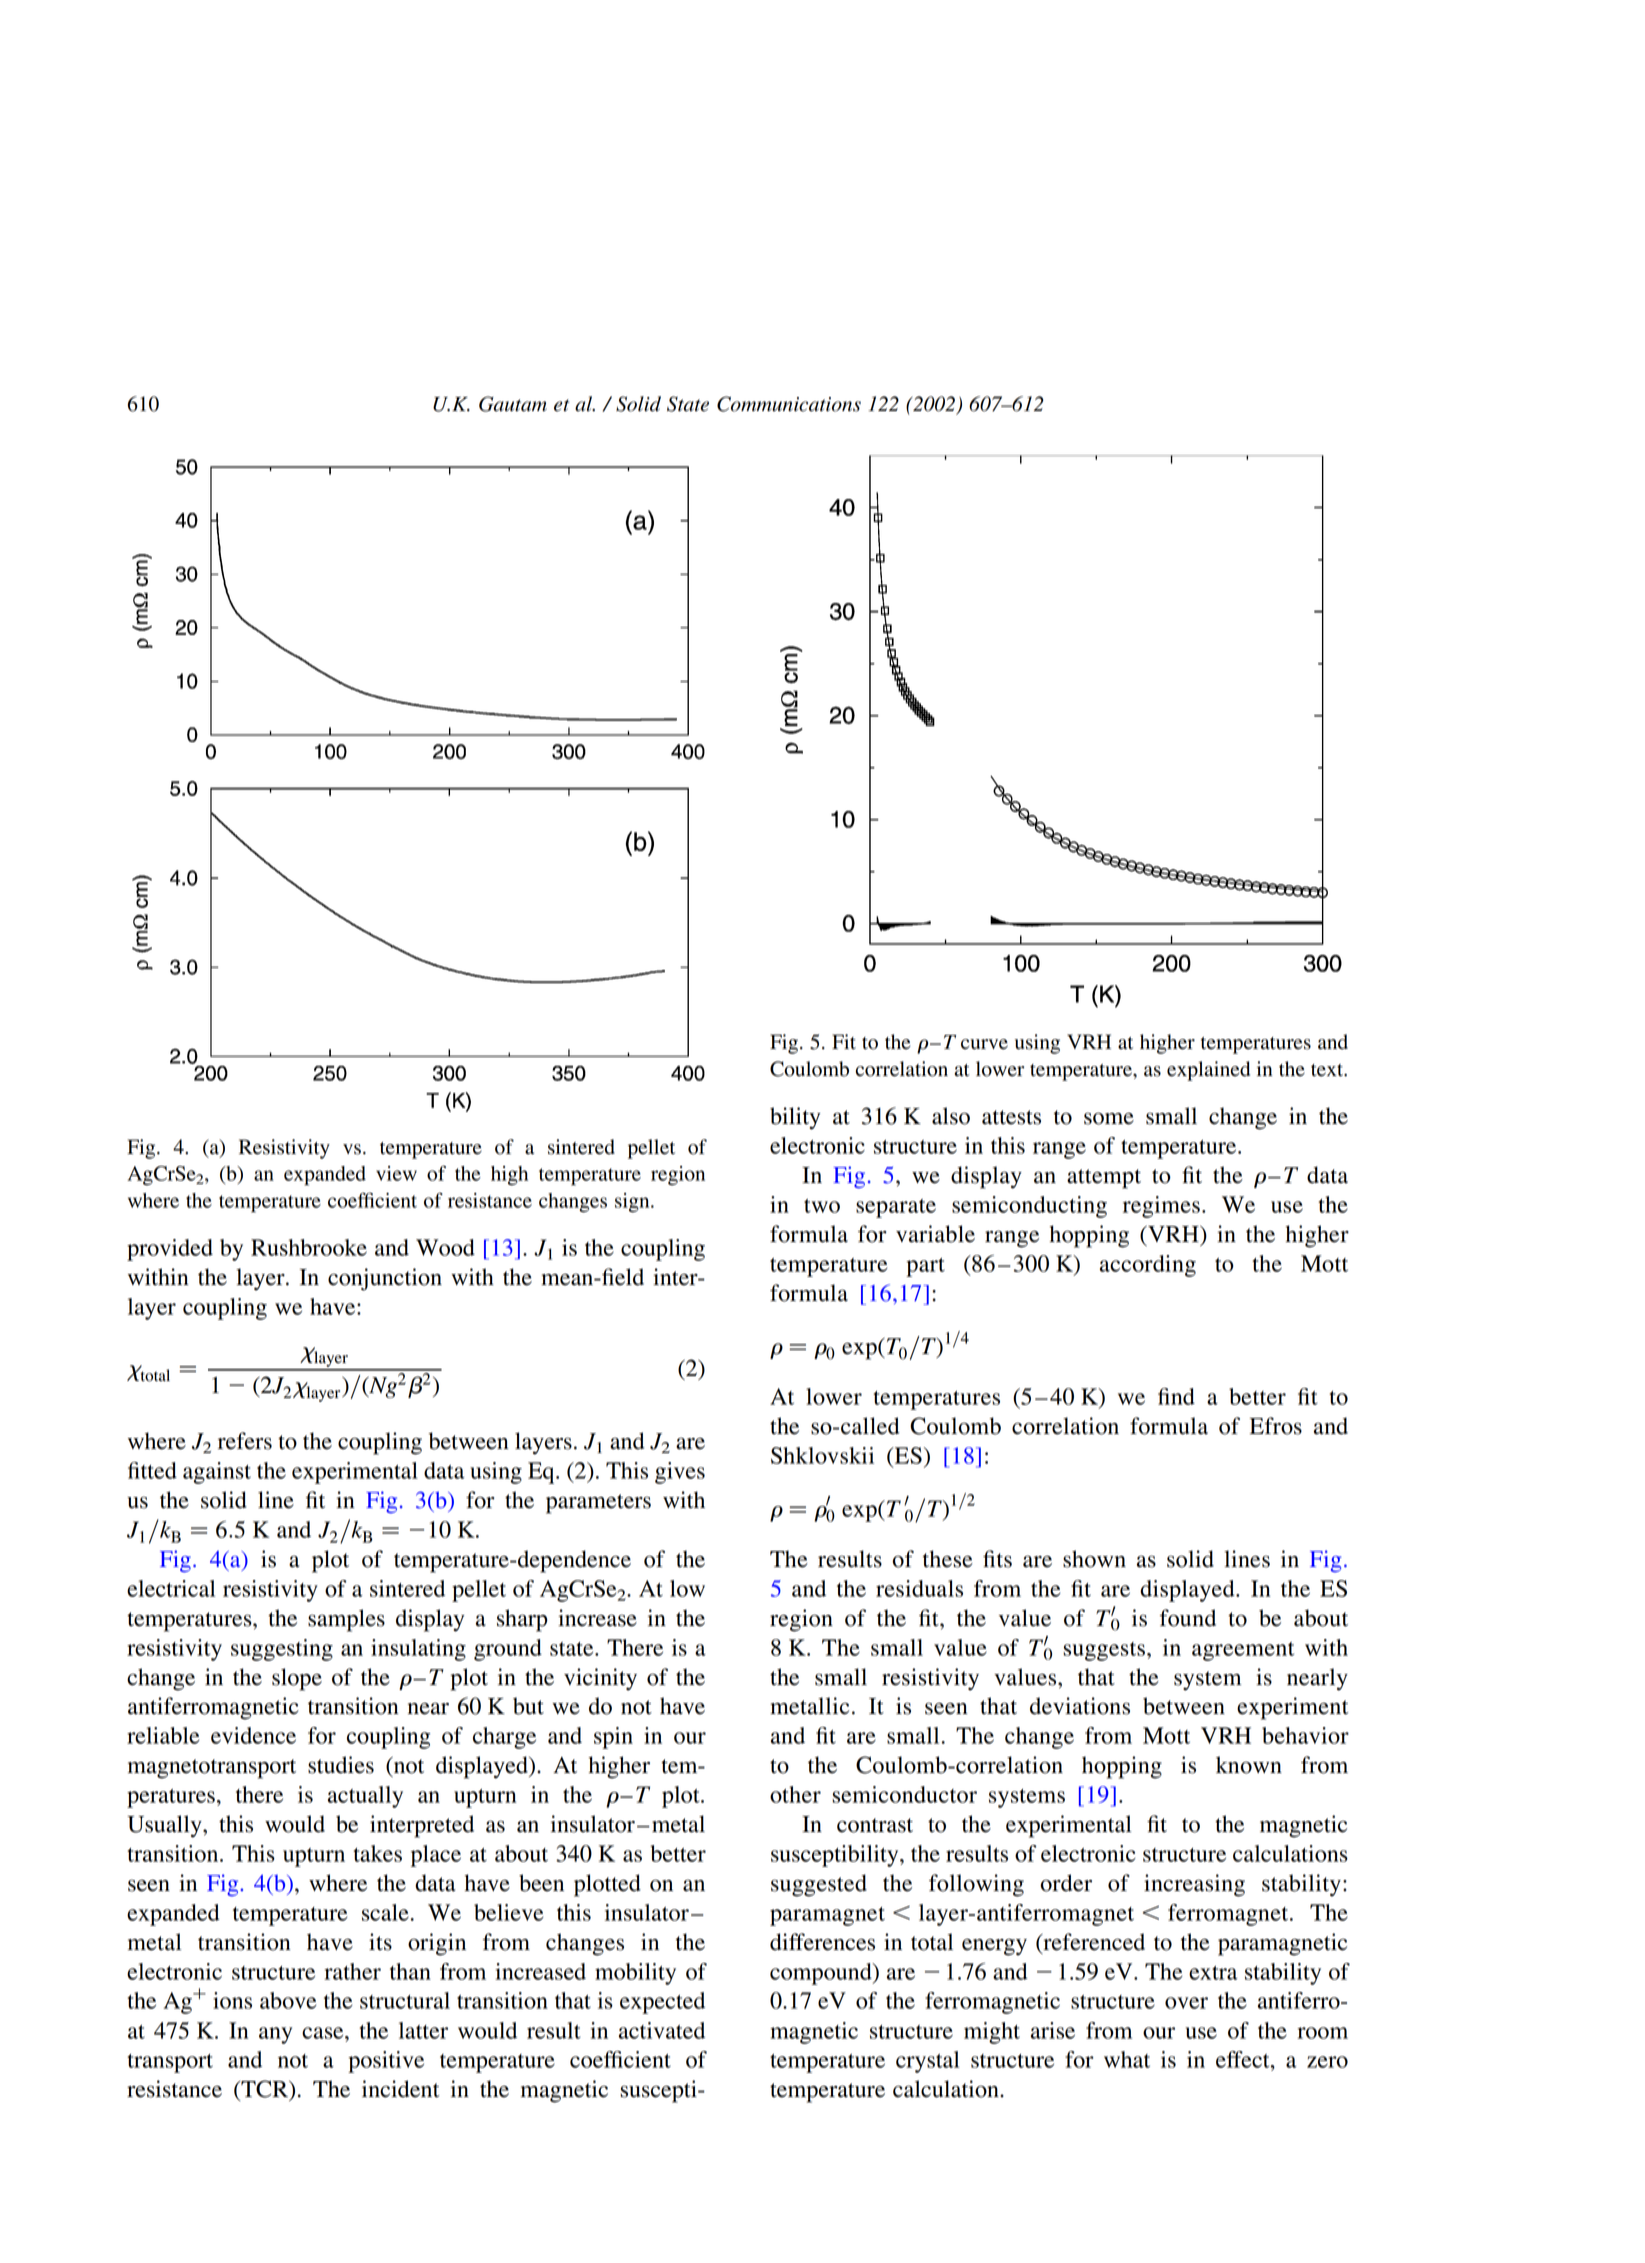 The height and width of the screenshot is (2263, 1645). I want to click on also, so click(951, 1116).
